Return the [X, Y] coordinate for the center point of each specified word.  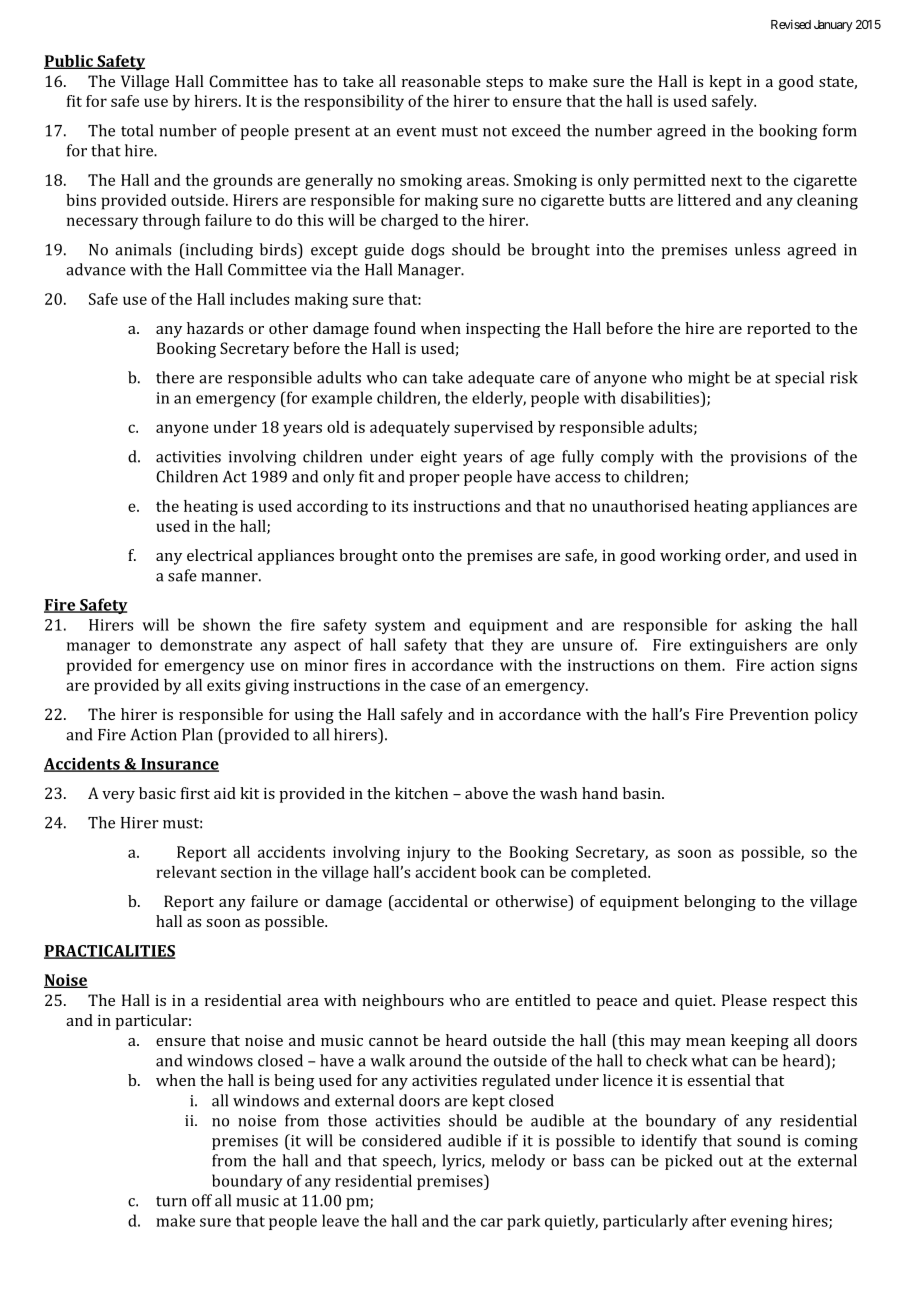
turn [171, 1201]
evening [759, 1222]
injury [428, 854]
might [709, 379]
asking [768, 626]
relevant [186, 872]
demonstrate [206, 644]
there [175, 377]
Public [69, 62]
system [400, 627]
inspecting [503, 330]
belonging [720, 903]
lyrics [462, 1162]
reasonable [441, 81]
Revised [791, 24]
